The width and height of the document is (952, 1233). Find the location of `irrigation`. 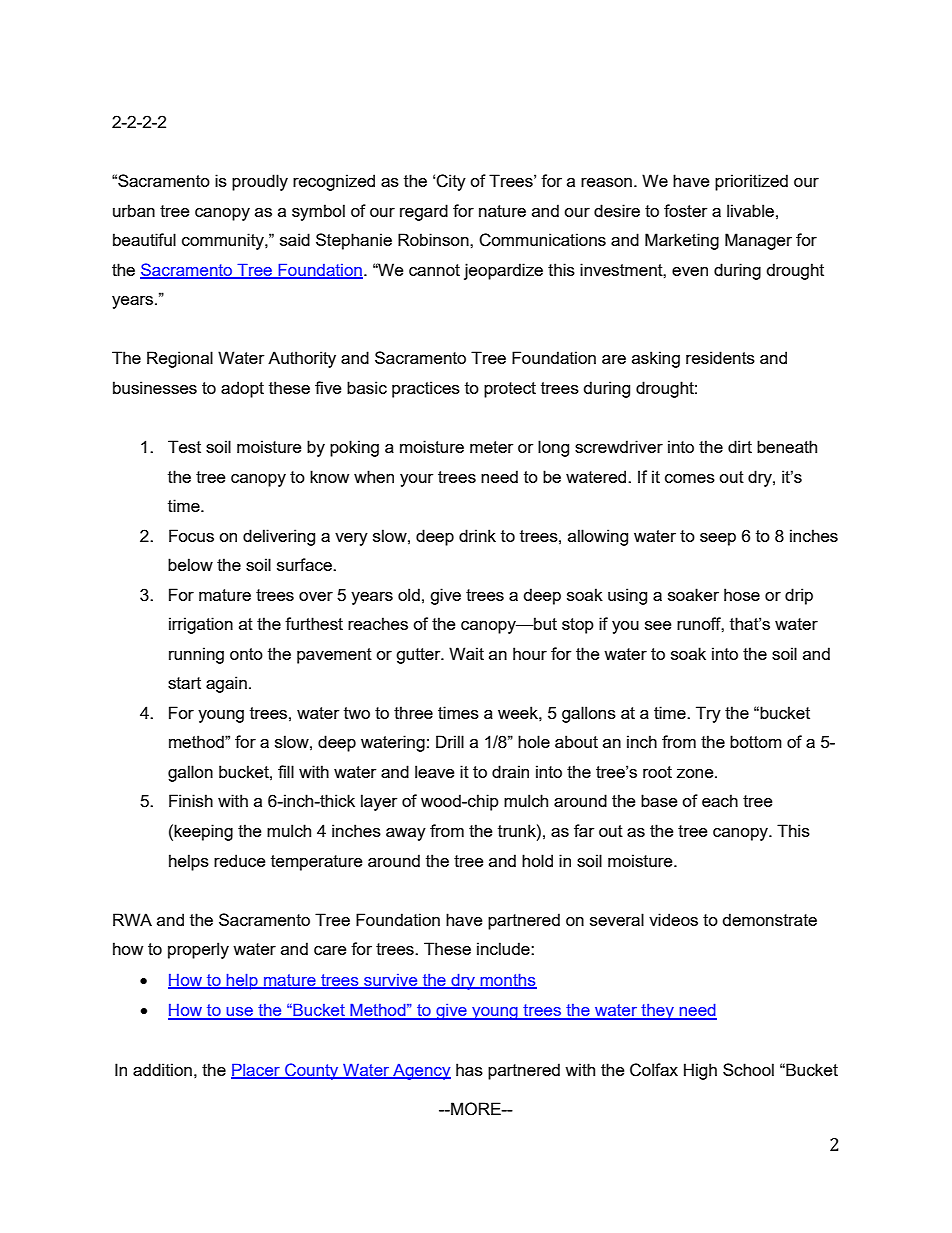

irrigation is located at coordinates (201, 625).
